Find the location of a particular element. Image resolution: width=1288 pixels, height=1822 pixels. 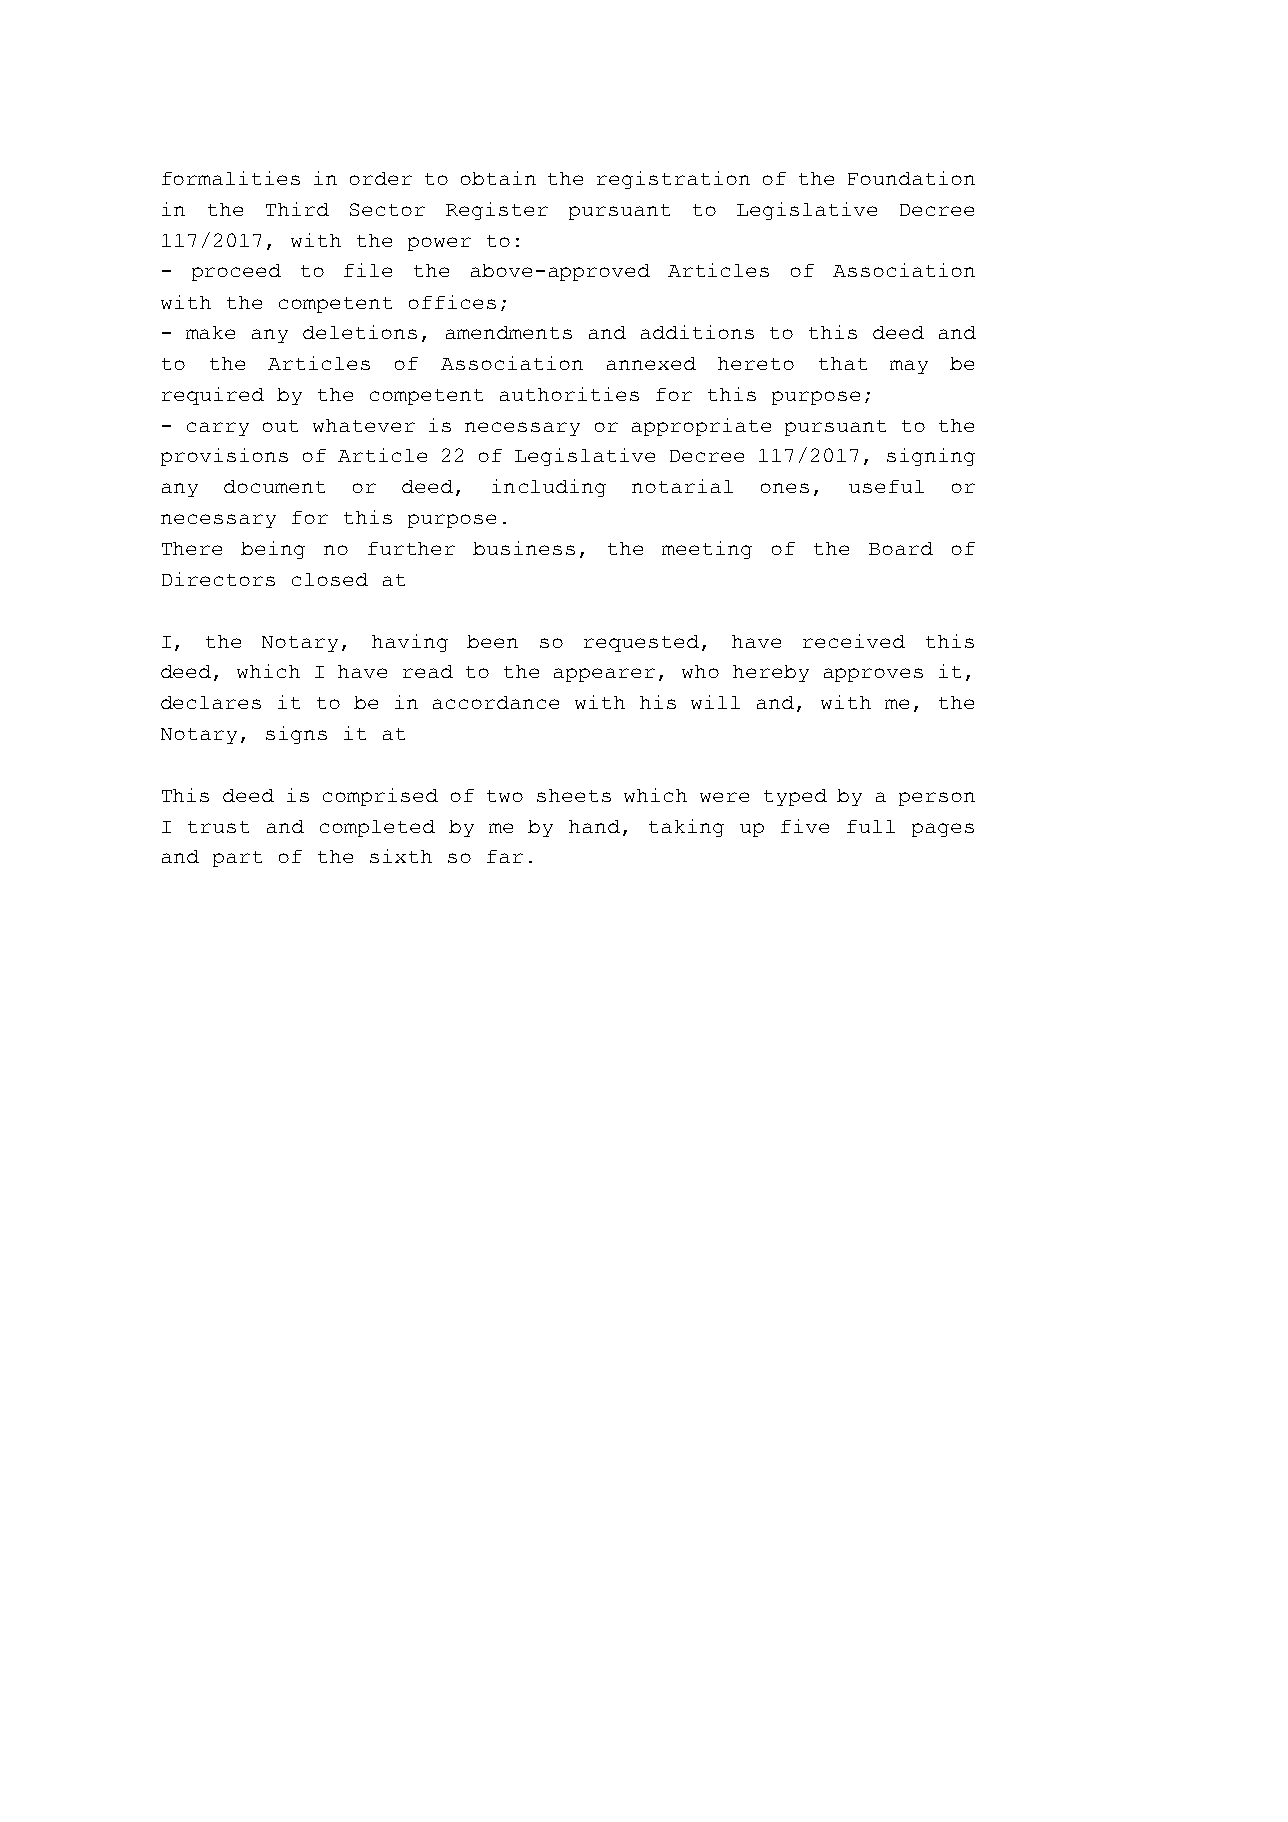

Foundation is located at coordinates (911, 178).
